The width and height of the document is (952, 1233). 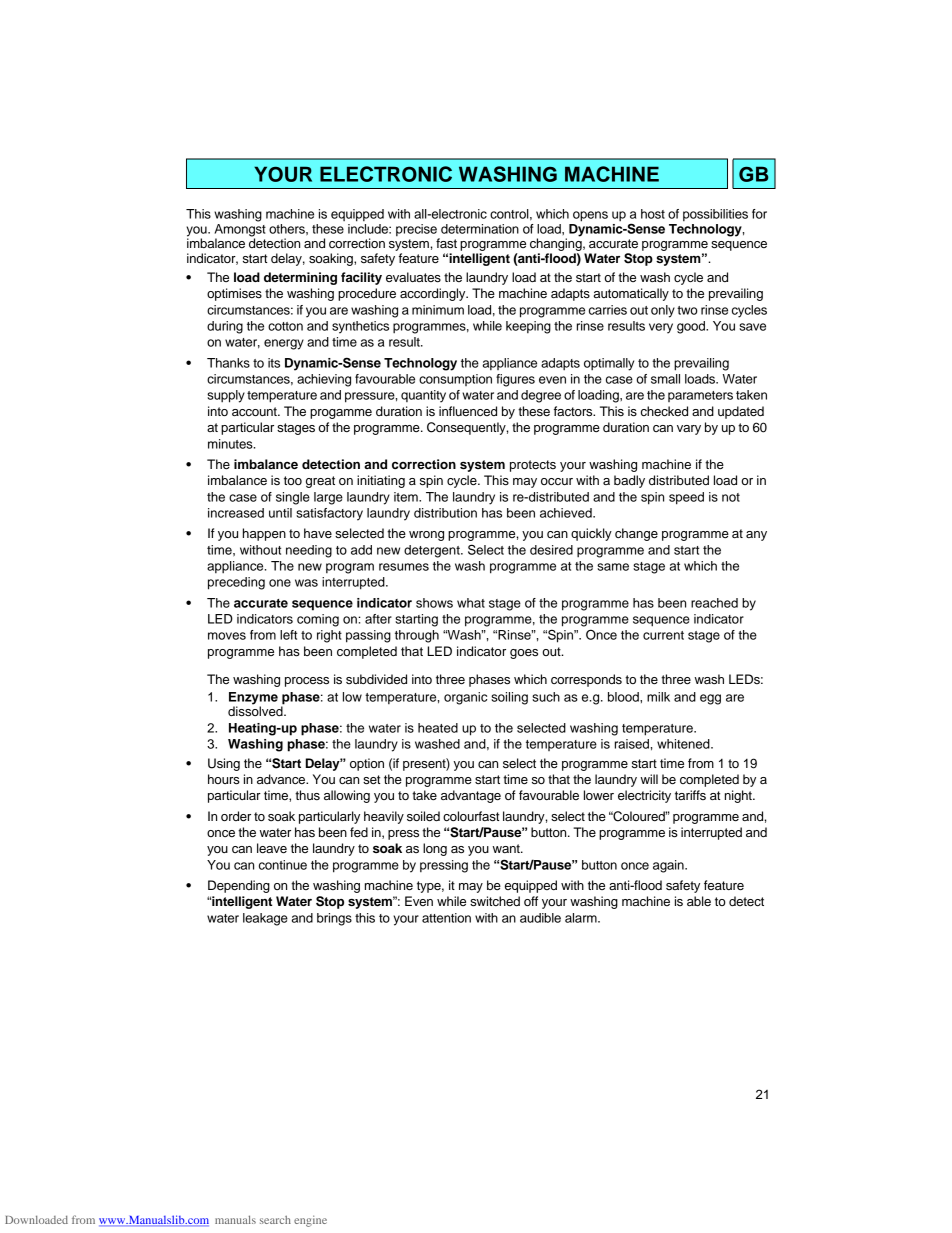 What do you see at coordinates (495, 901) in the document?
I see `switched` at bounding box center [495, 901].
